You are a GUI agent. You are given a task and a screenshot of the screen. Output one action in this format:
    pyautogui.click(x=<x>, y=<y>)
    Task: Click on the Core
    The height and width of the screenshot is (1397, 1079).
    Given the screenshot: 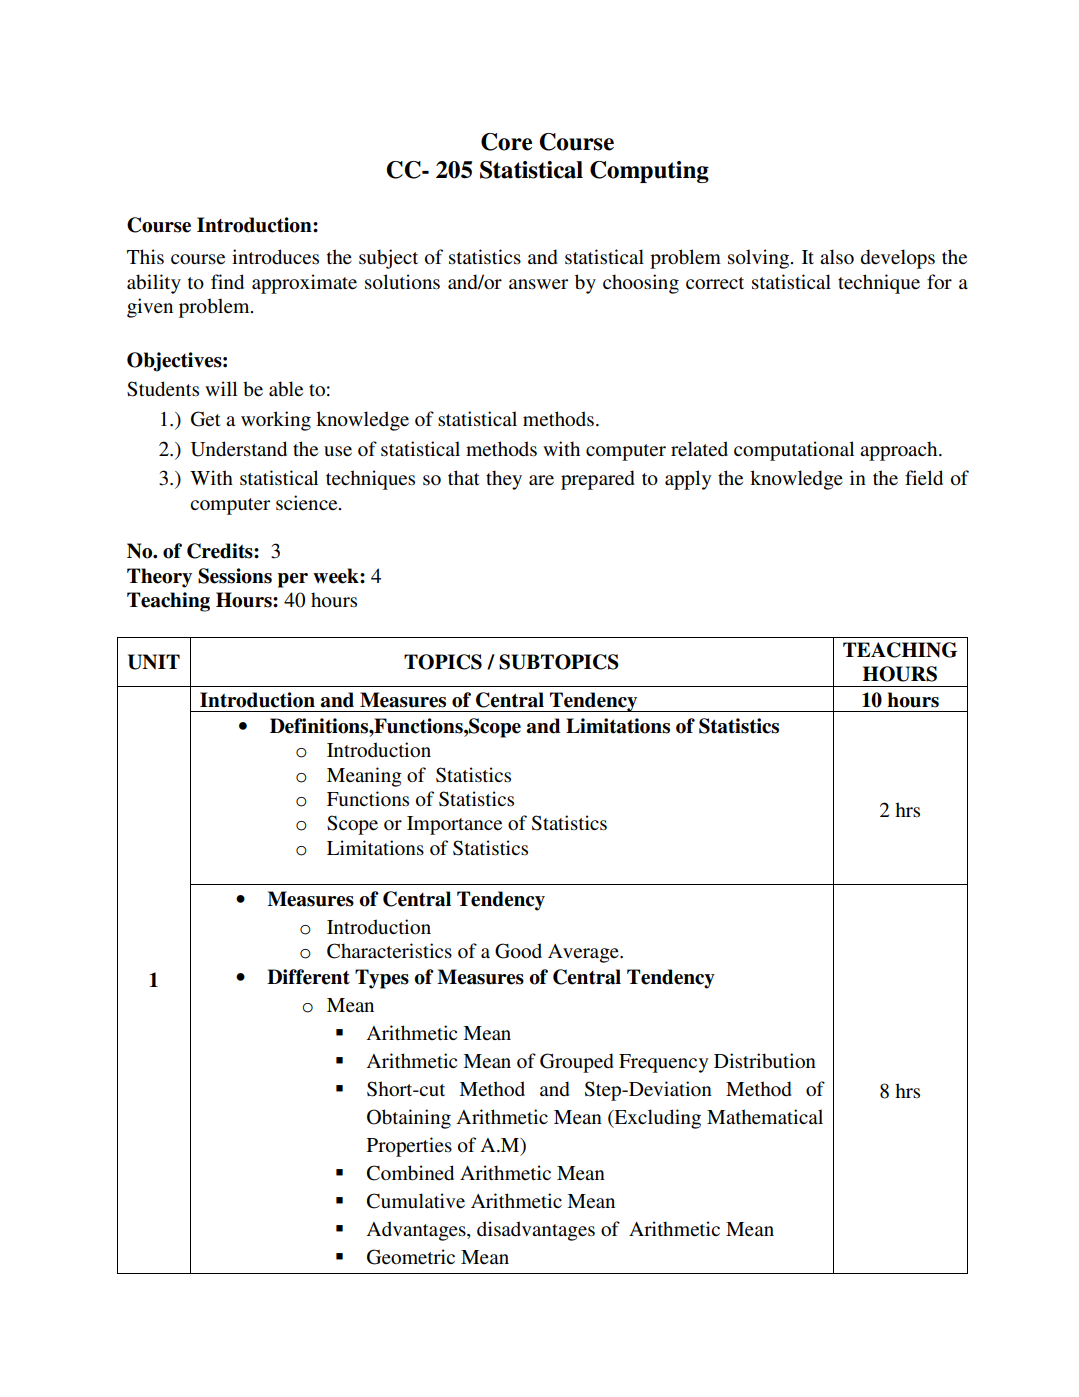 What is the action you would take?
    pyautogui.click(x=506, y=142)
